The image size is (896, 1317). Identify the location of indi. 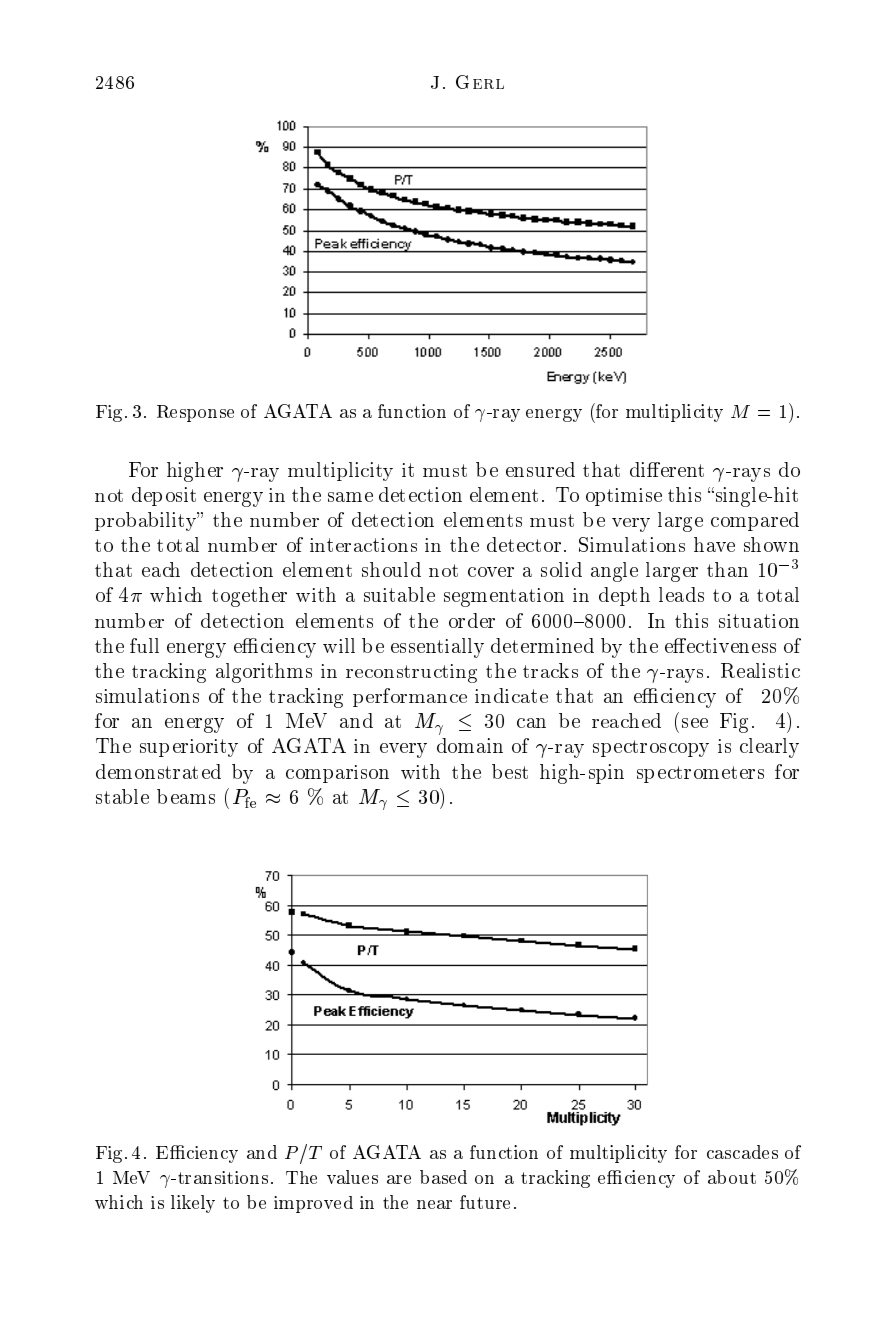
(492, 695).
